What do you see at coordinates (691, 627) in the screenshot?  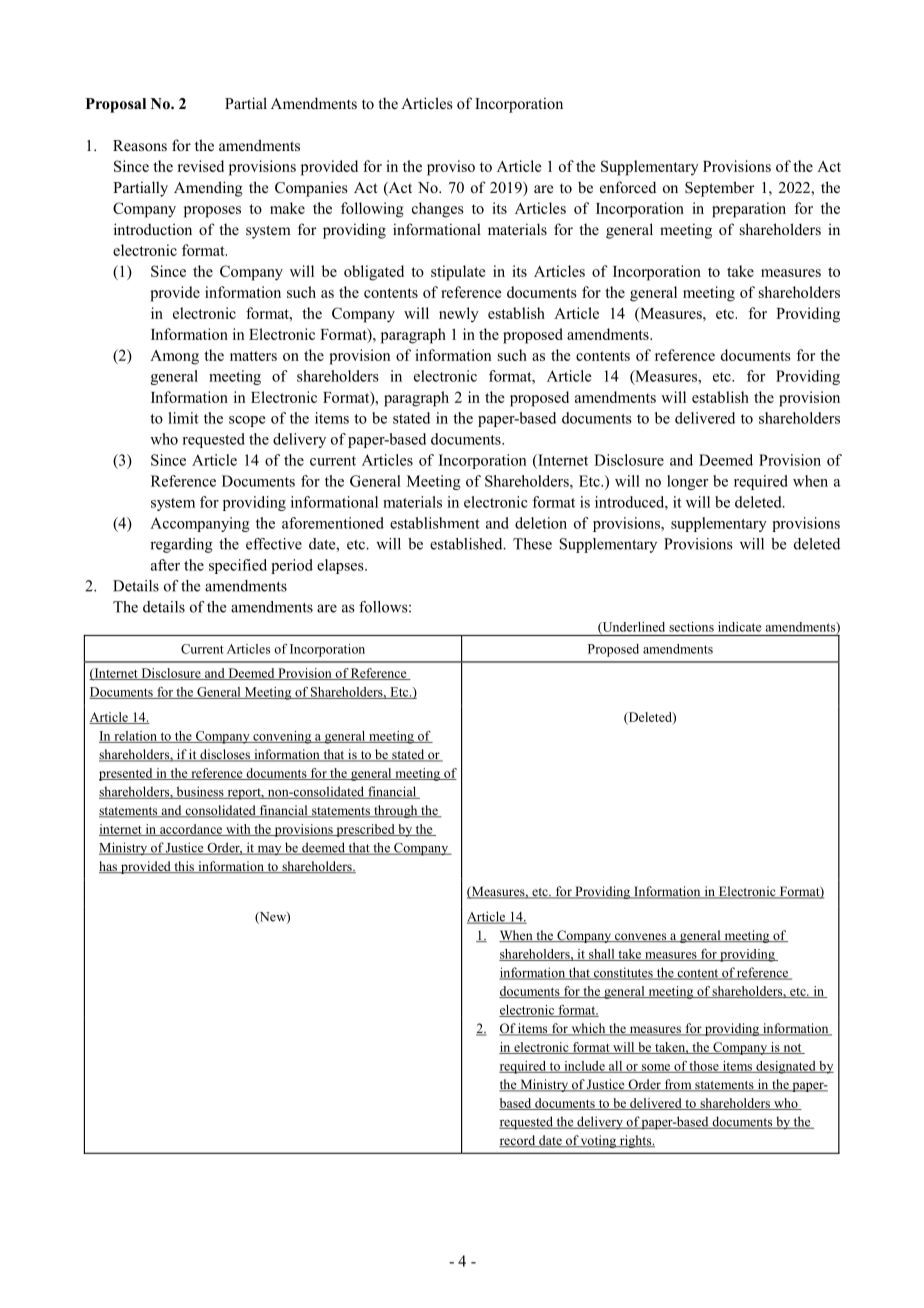 I see `sections` at bounding box center [691, 627].
